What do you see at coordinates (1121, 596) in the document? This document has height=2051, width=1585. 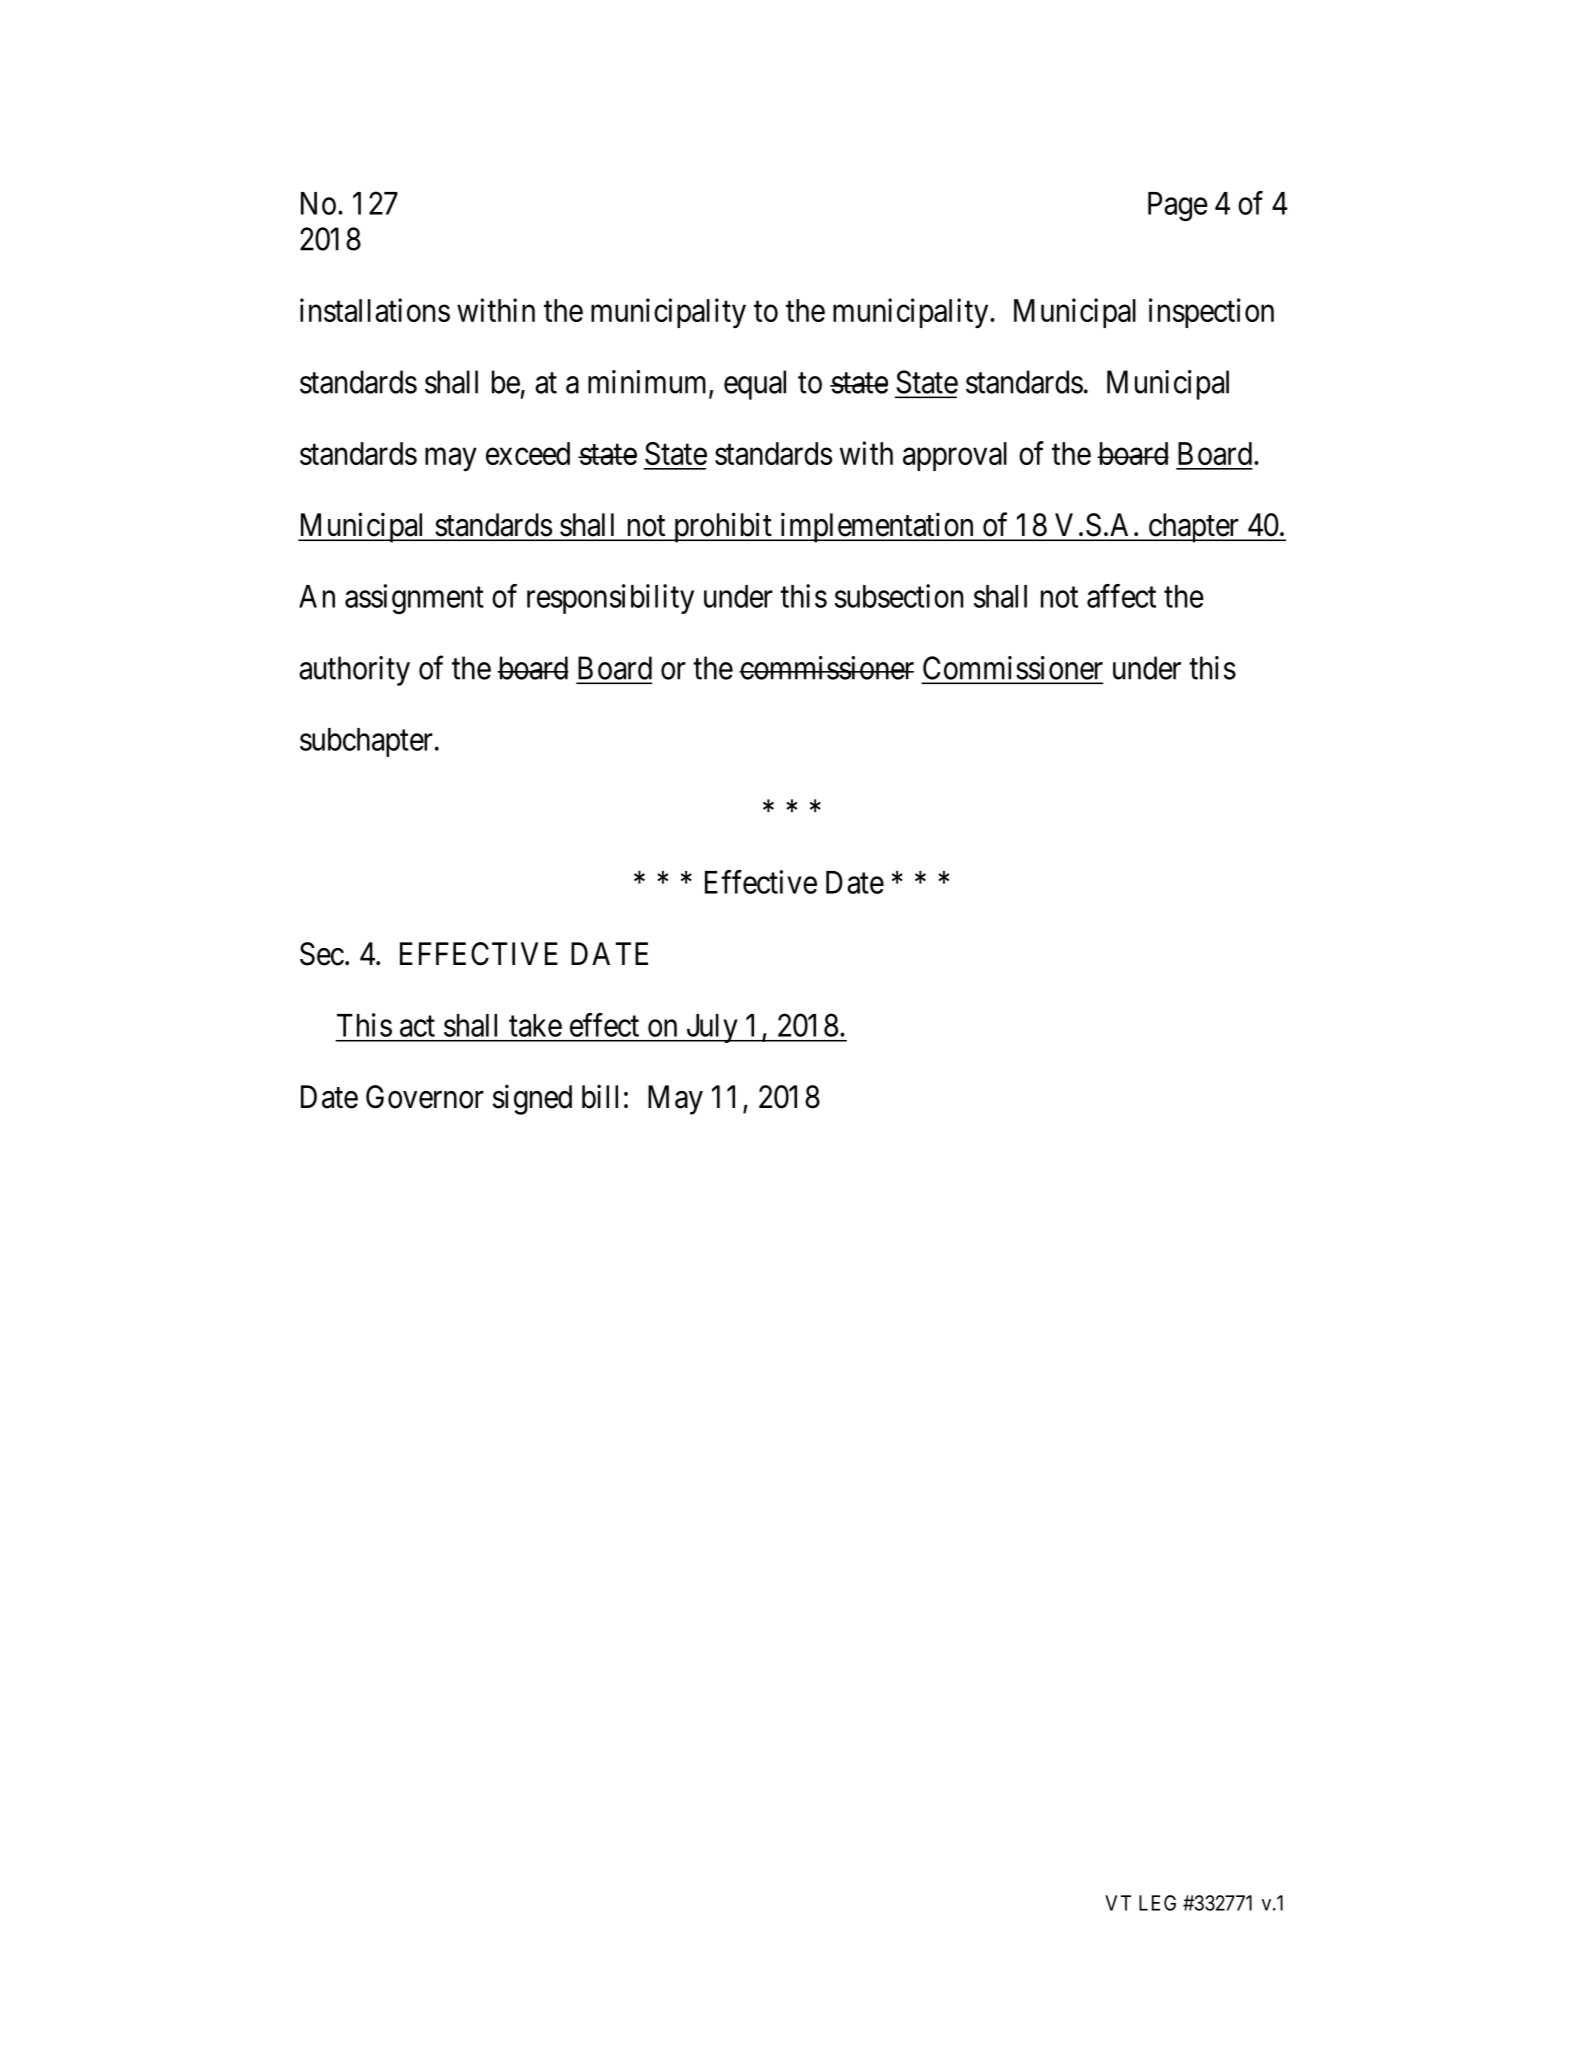 I see `affect` at bounding box center [1121, 596].
